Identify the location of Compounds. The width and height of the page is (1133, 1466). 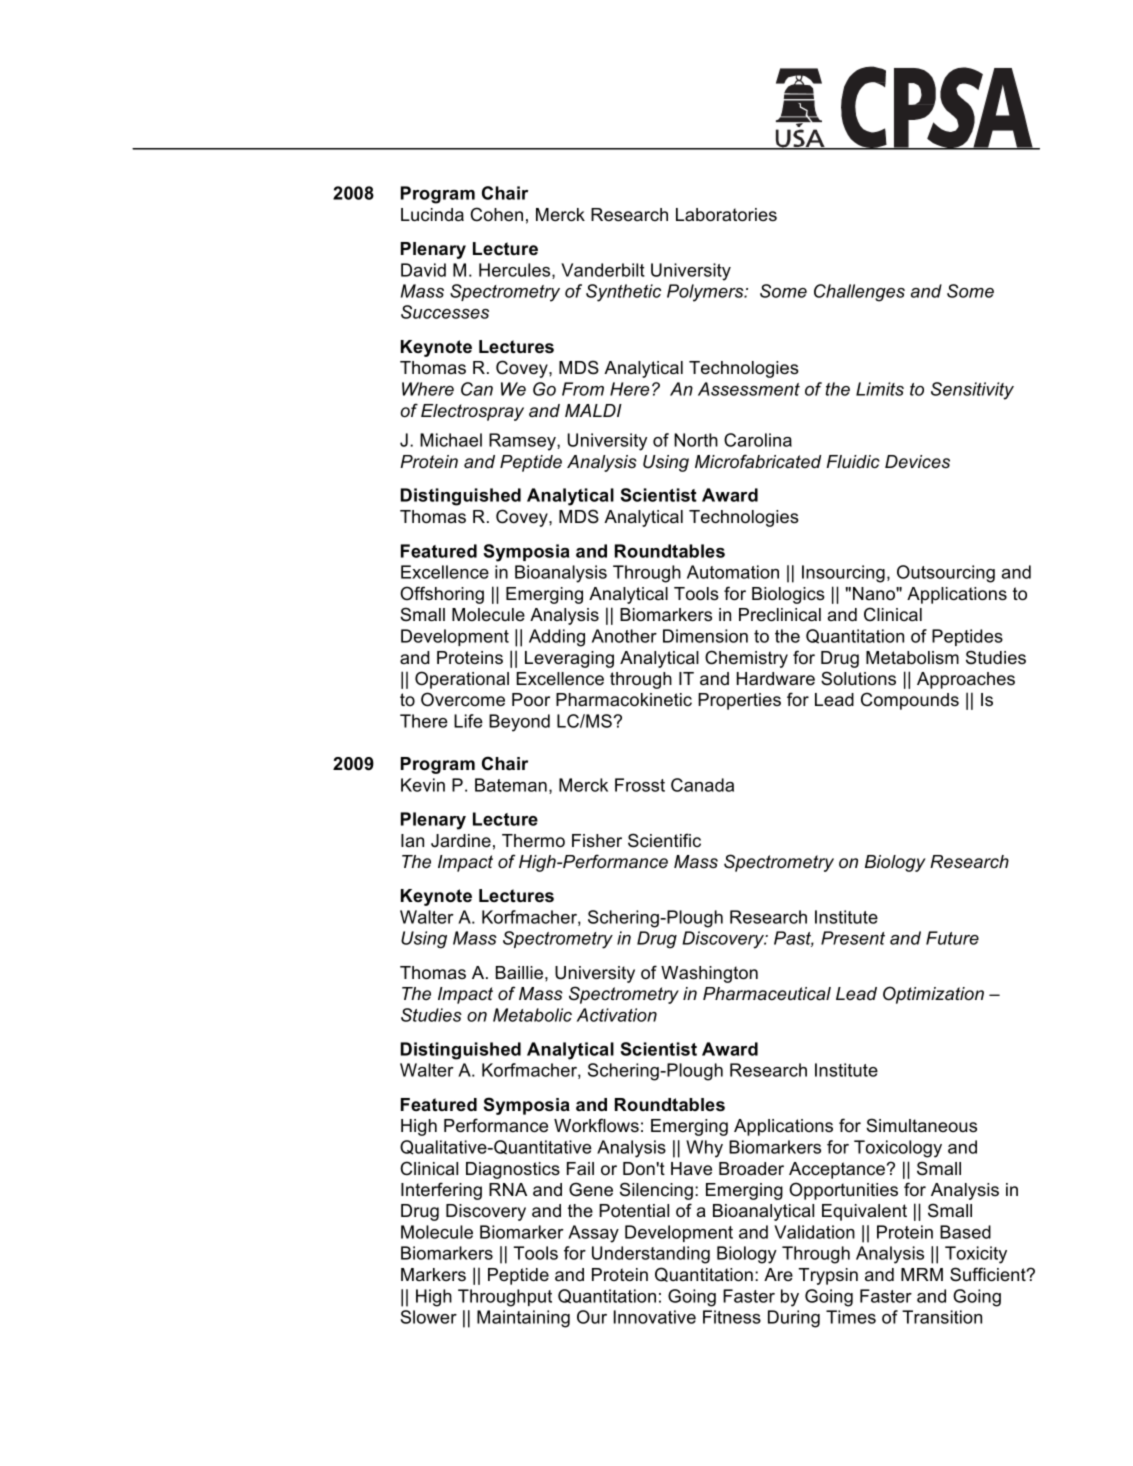
(910, 701).
